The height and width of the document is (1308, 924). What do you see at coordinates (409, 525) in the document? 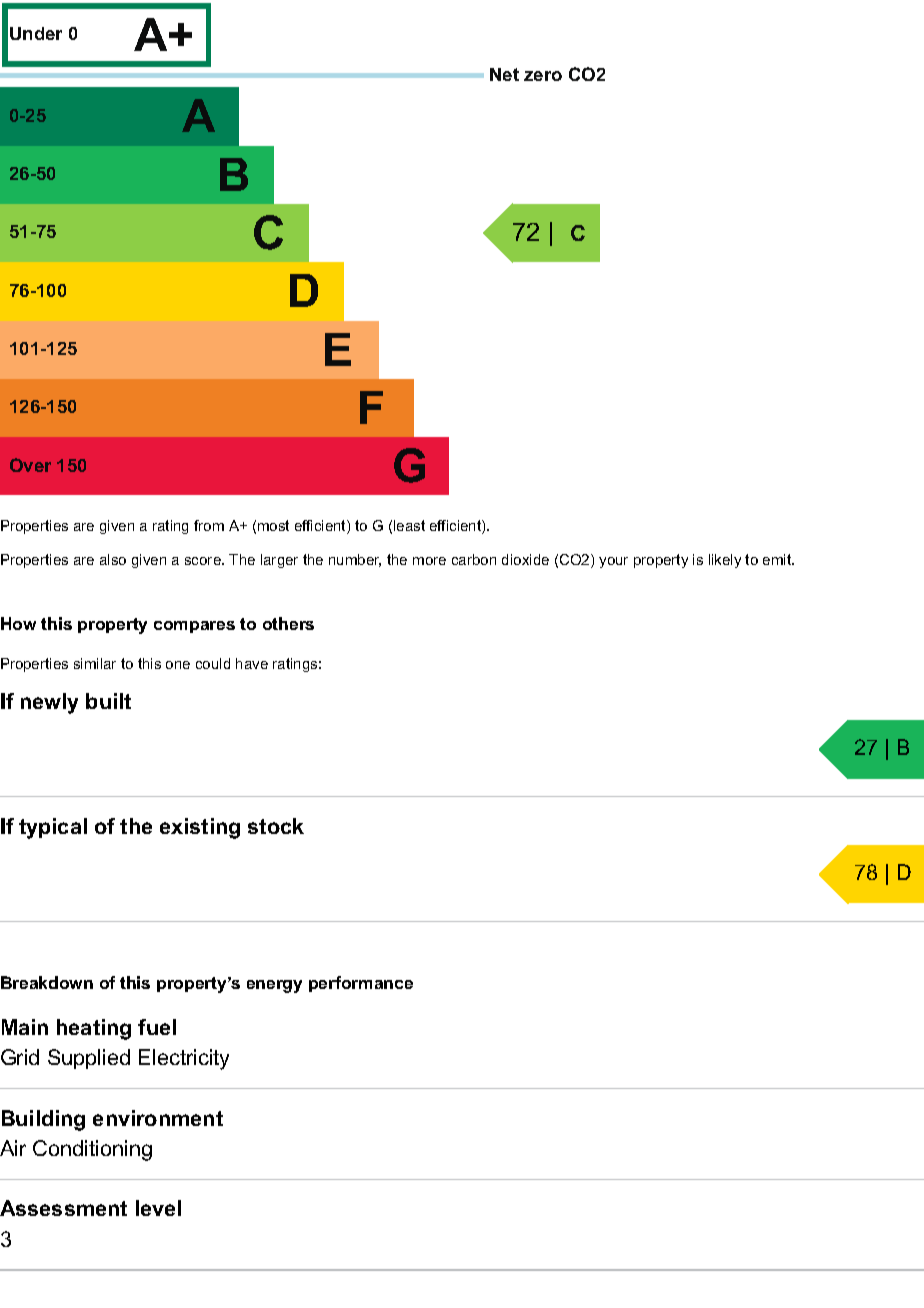
I see `least` at bounding box center [409, 525].
